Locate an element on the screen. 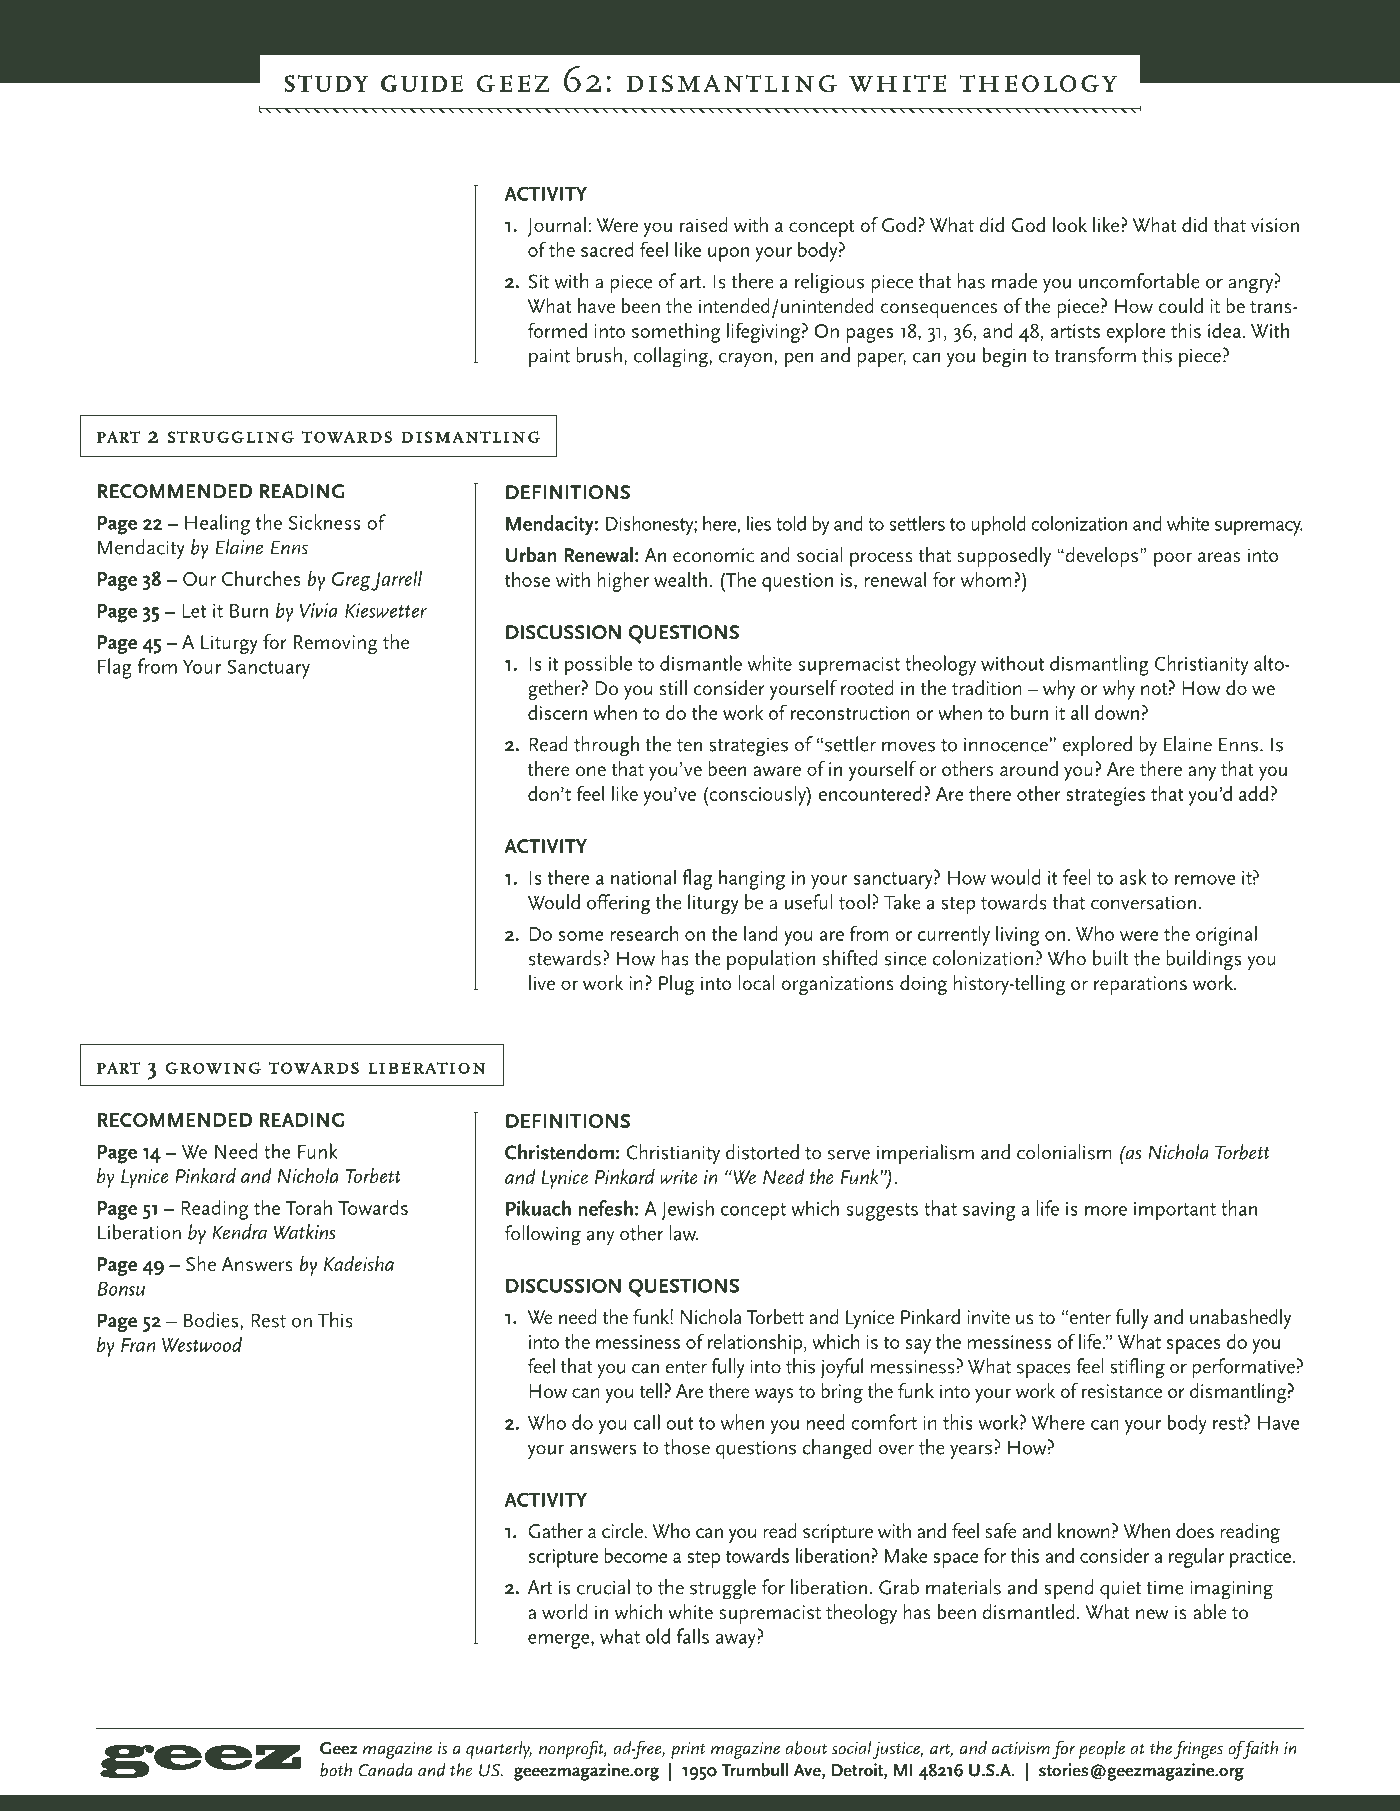 The width and height of the screenshot is (1400, 1811). both is located at coordinates (336, 1770).
